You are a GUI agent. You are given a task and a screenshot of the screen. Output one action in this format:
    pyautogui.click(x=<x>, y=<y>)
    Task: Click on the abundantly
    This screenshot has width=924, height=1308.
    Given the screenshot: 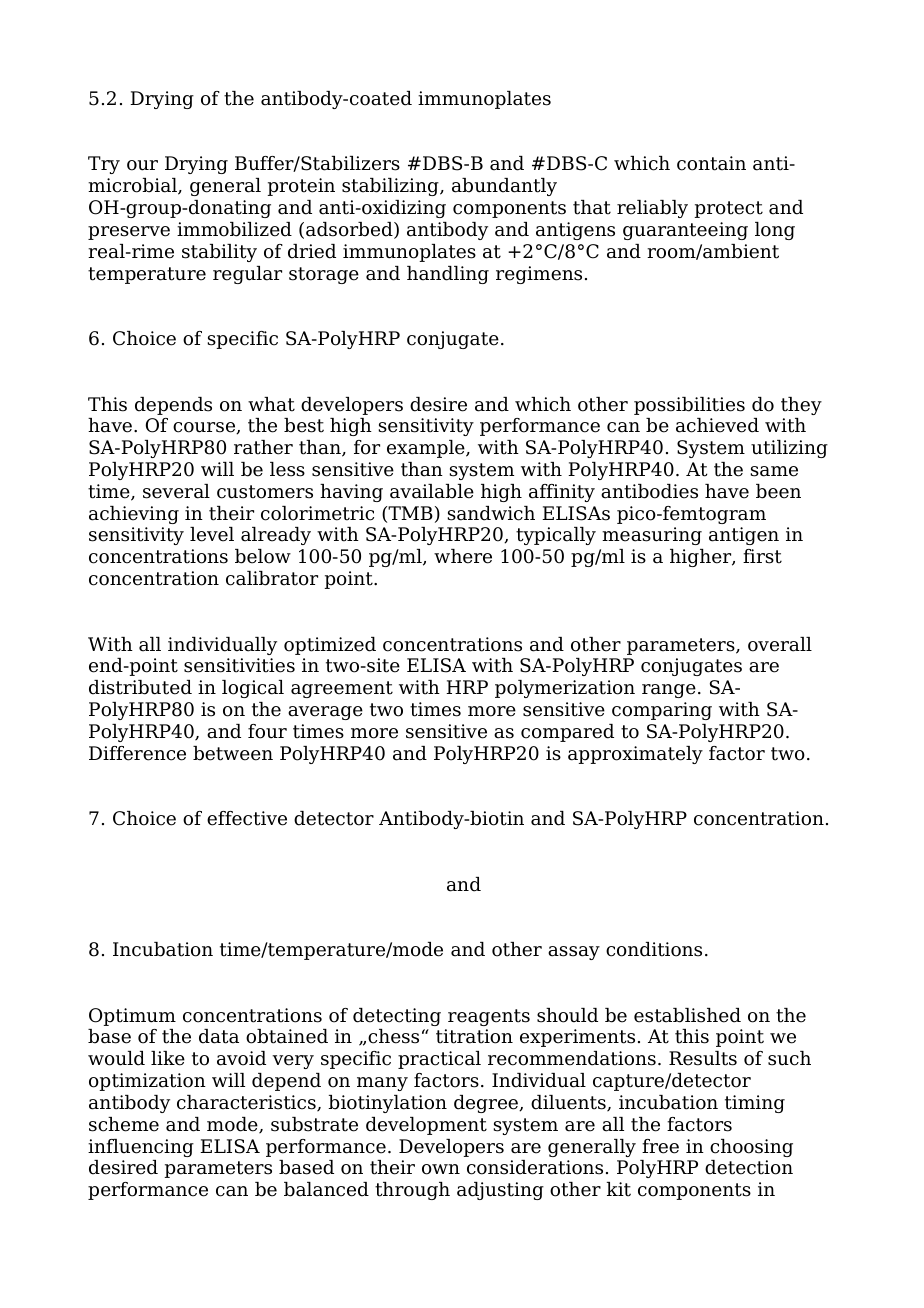 What is the action you would take?
    pyautogui.click(x=504, y=187)
